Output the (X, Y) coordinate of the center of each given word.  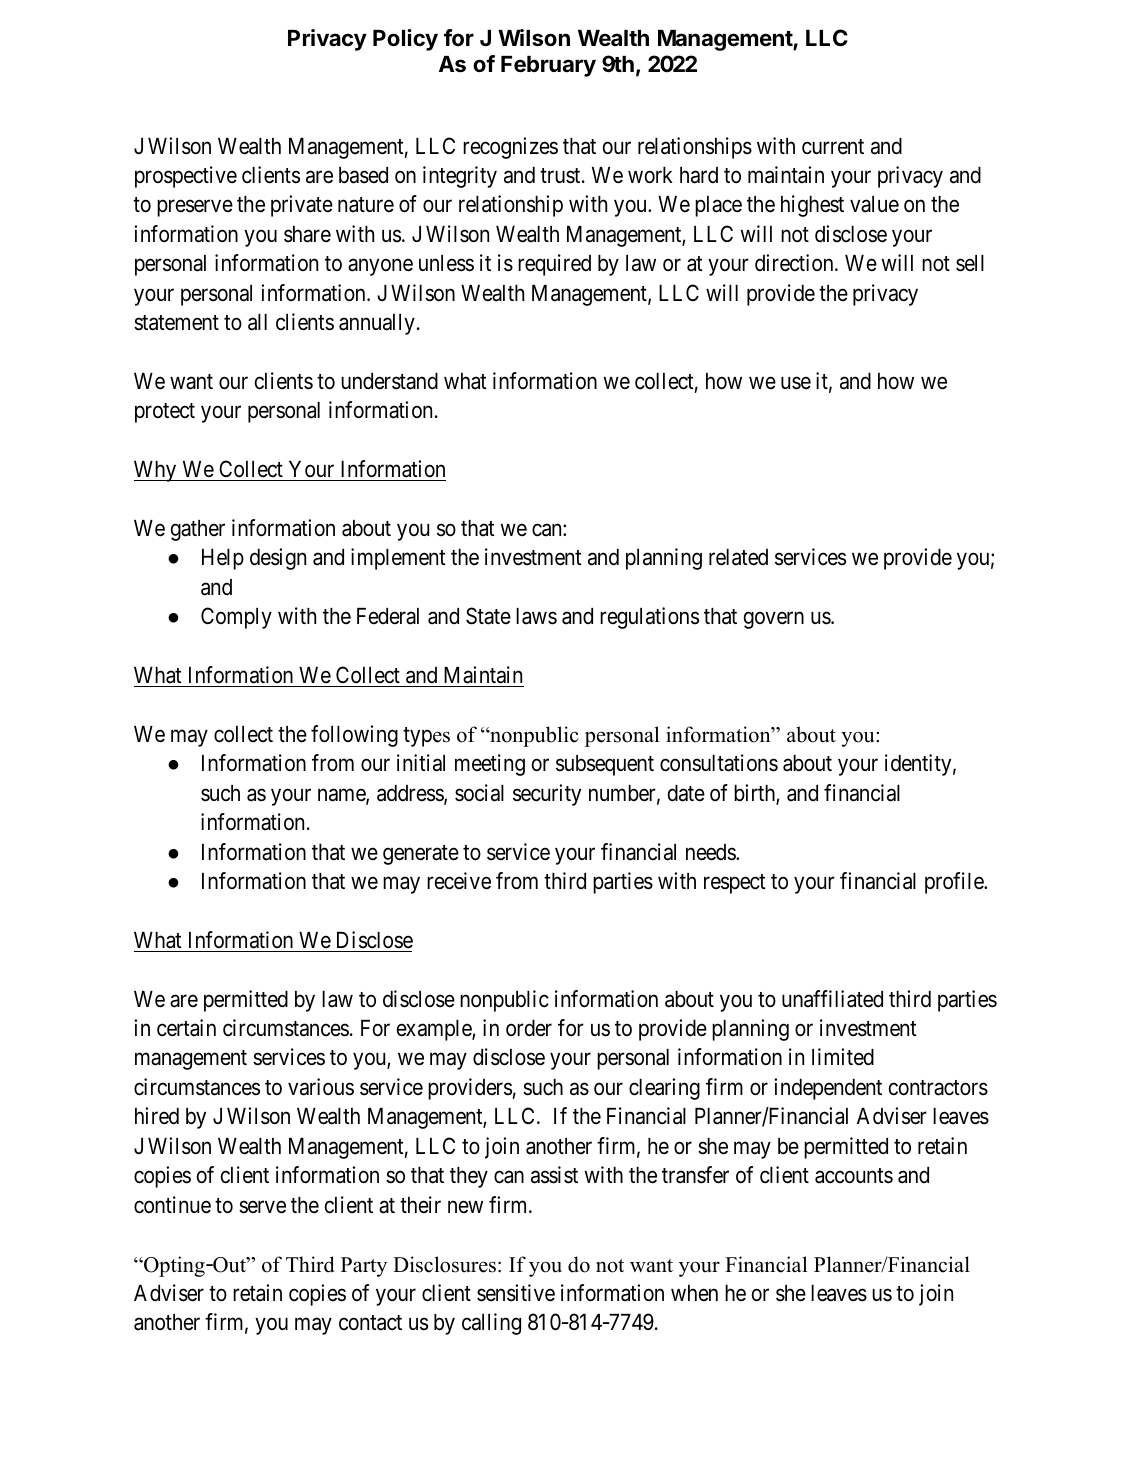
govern (774, 620)
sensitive (516, 1293)
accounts (854, 1176)
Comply (236, 618)
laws (536, 616)
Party (364, 1267)
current (833, 147)
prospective (186, 177)
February (548, 66)
